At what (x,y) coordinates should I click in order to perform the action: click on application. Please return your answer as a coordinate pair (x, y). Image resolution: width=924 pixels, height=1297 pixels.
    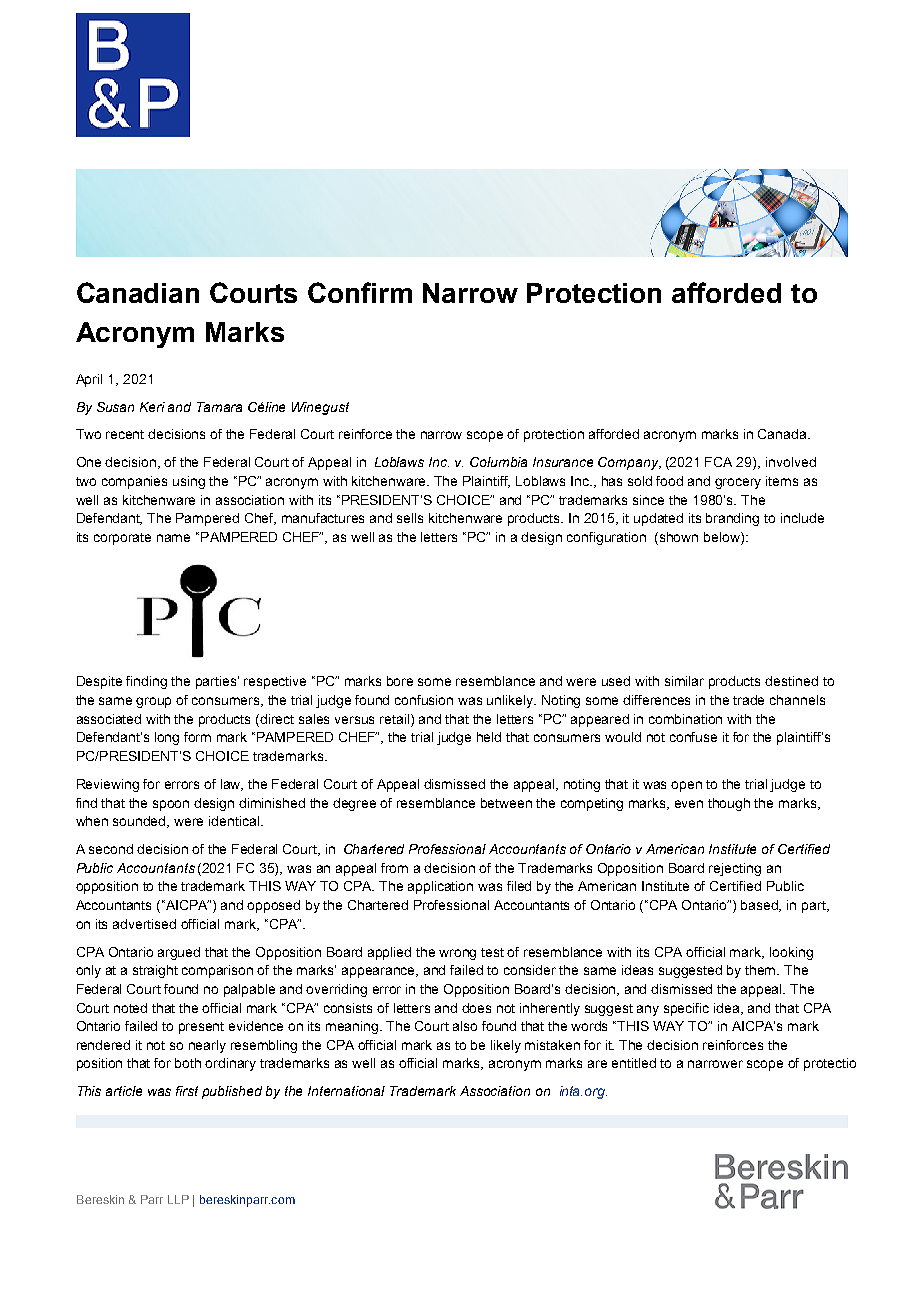
    Looking at the image, I should click on (440, 887).
